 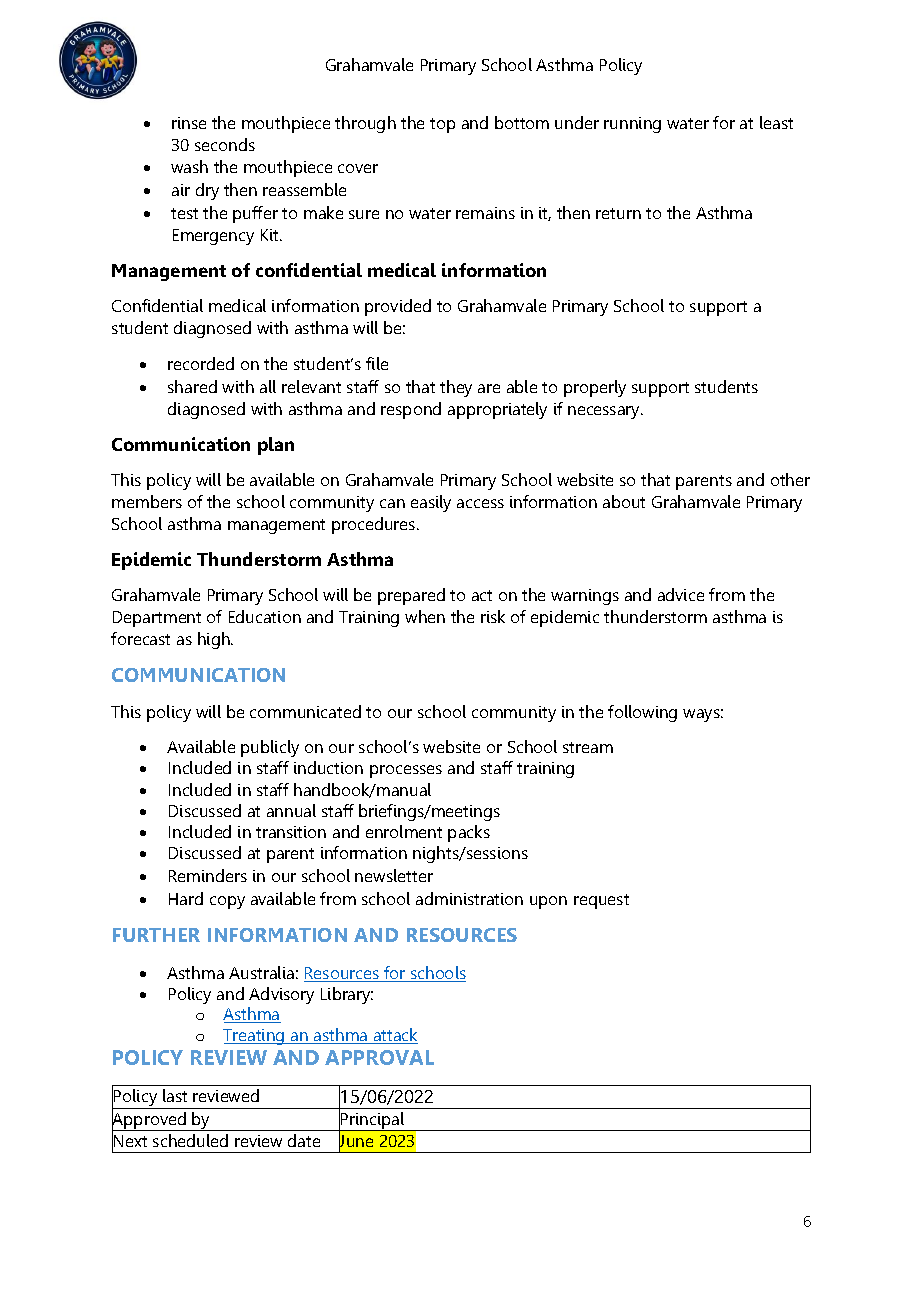 What do you see at coordinates (225, 144) in the screenshot?
I see `seconds` at bounding box center [225, 144].
